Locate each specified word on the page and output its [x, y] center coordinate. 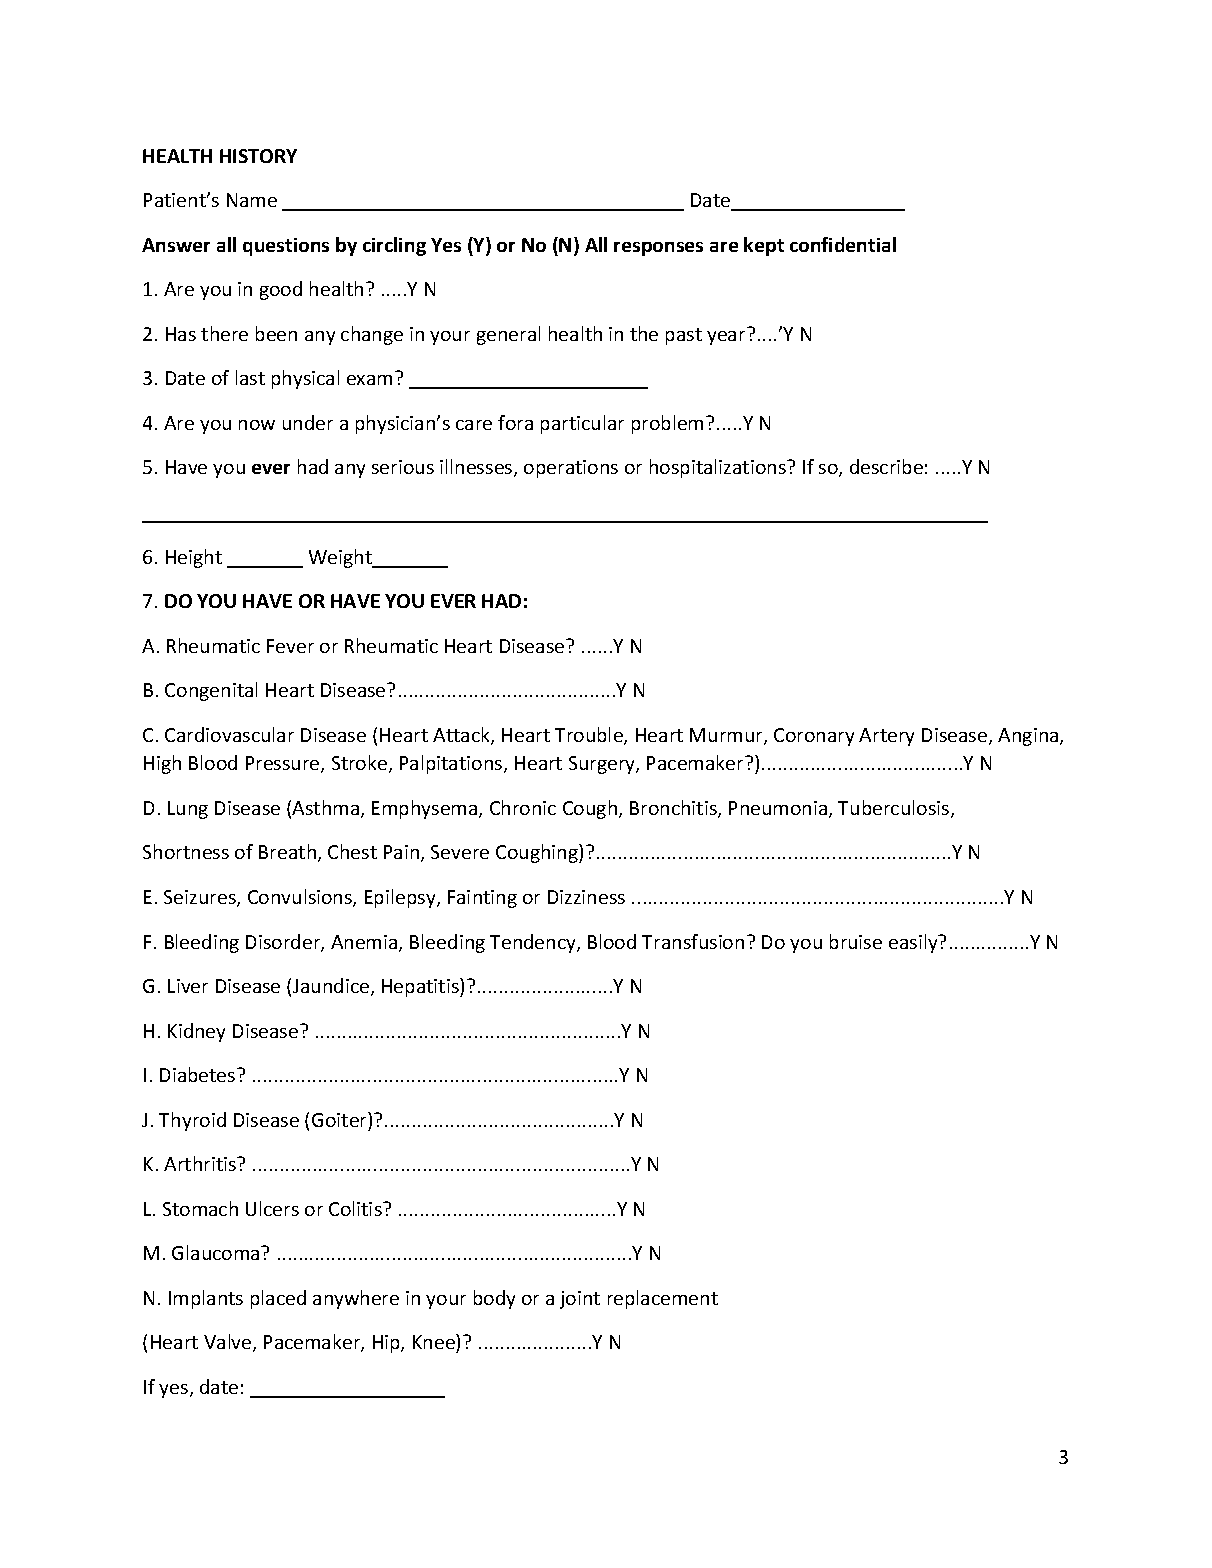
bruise [856, 941]
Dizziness [586, 897]
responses [658, 249]
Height [194, 558]
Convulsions [301, 898]
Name [252, 200]
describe [886, 466]
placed [278, 1299]
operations [571, 469]
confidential [843, 244]
